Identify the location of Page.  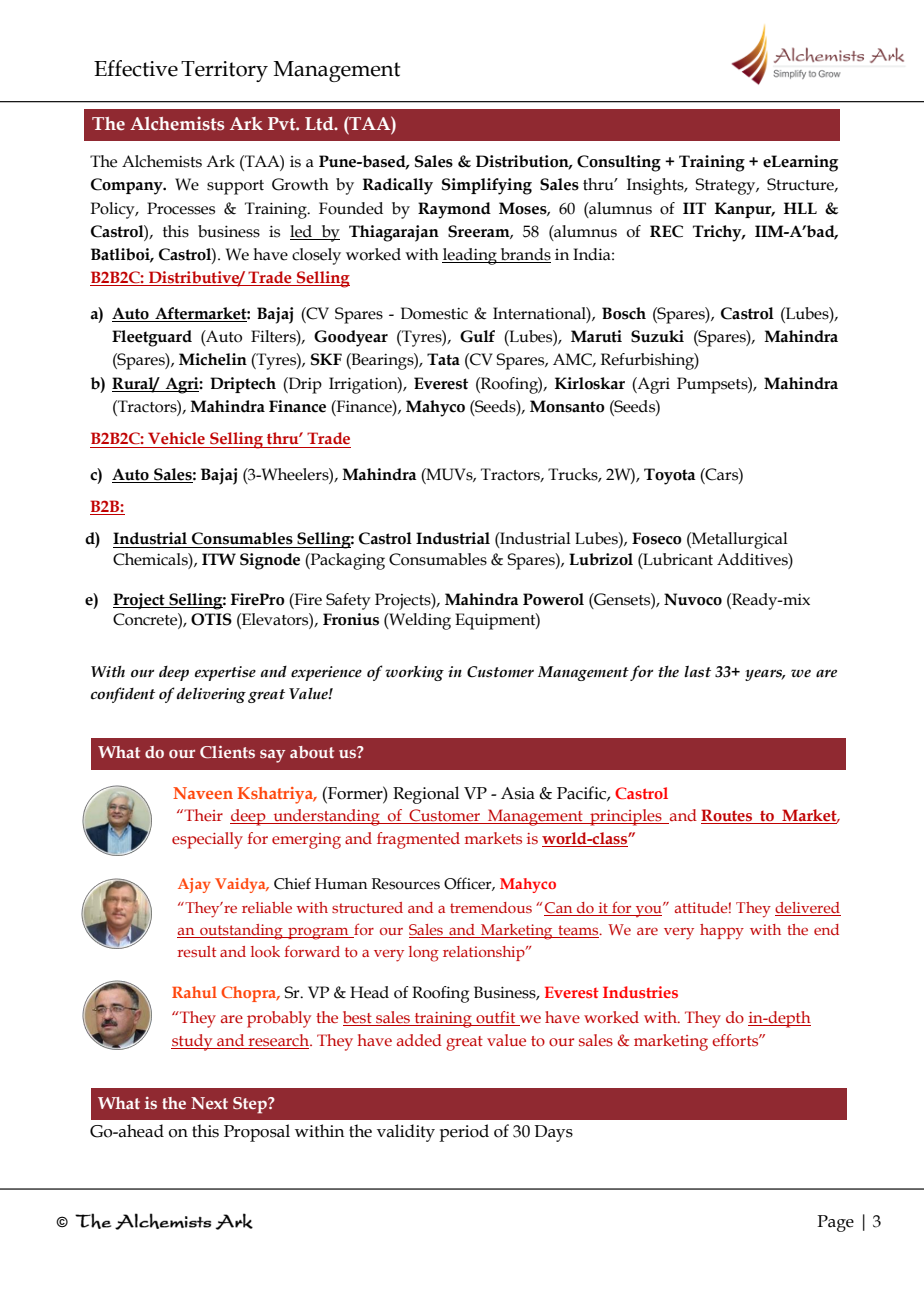
(835, 1223).
